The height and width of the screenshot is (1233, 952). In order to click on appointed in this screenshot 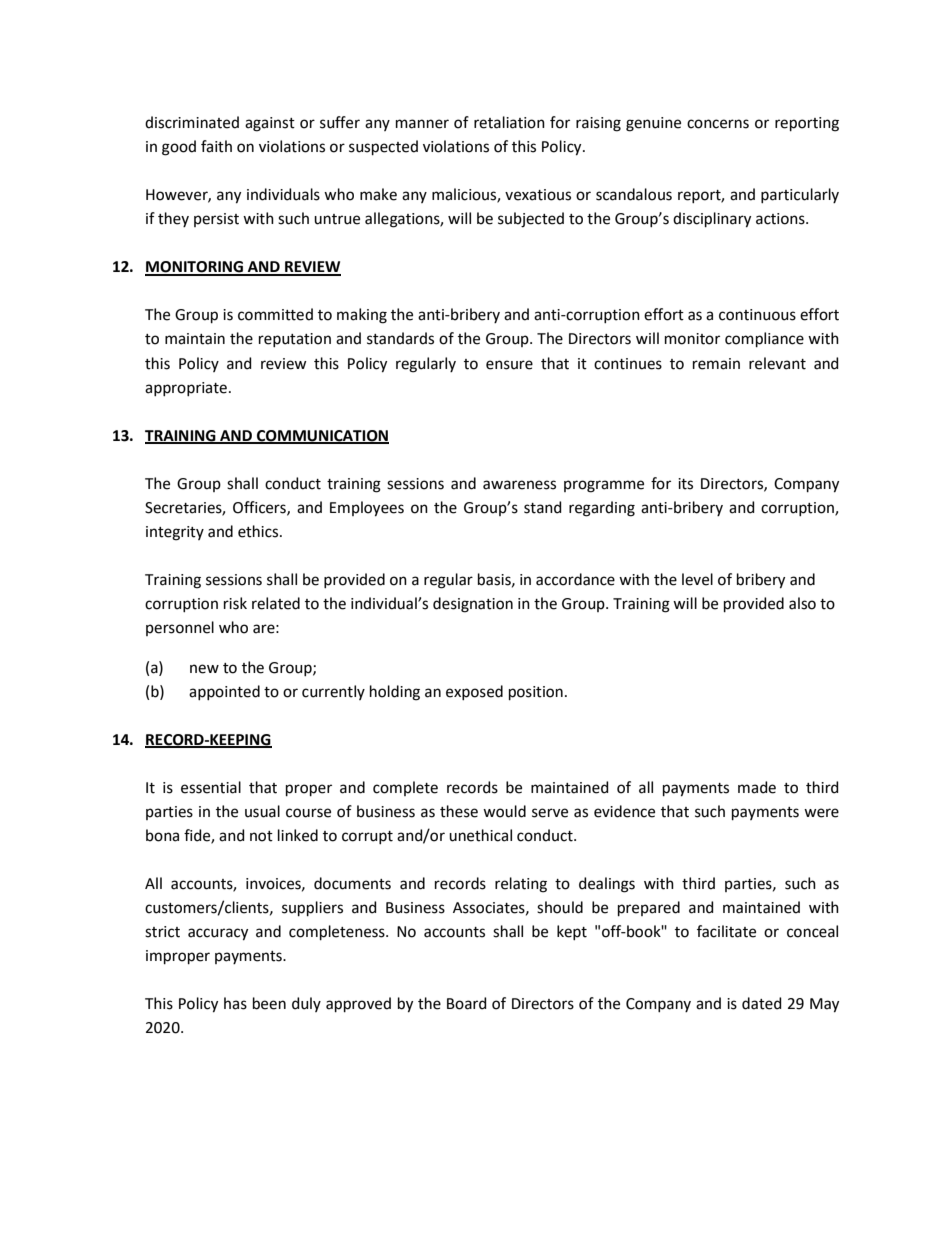, I will do `click(224, 692)`.
